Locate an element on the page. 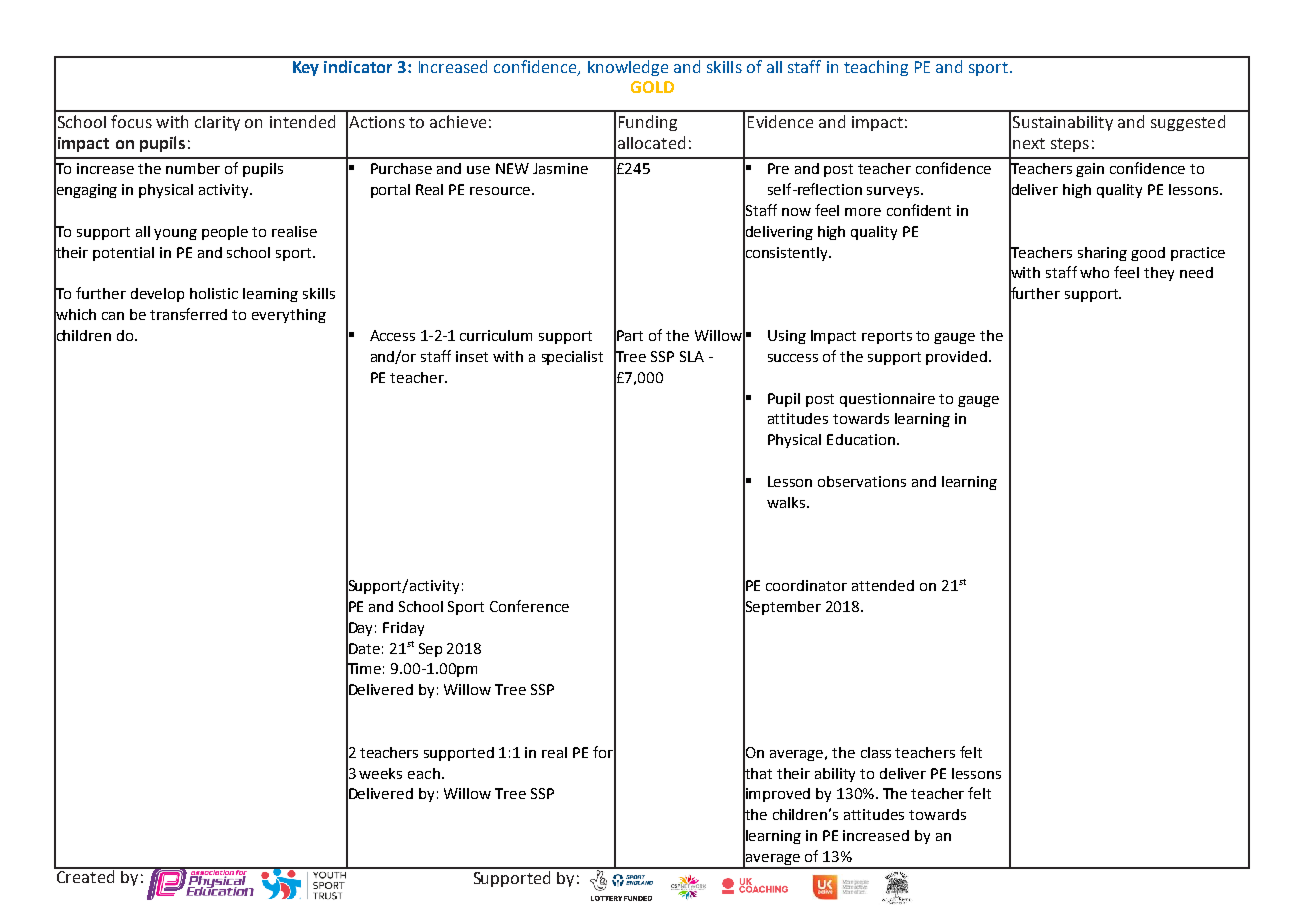 Image resolution: width=1307 pixels, height=924 pixels. Key is located at coordinates (306, 68).
